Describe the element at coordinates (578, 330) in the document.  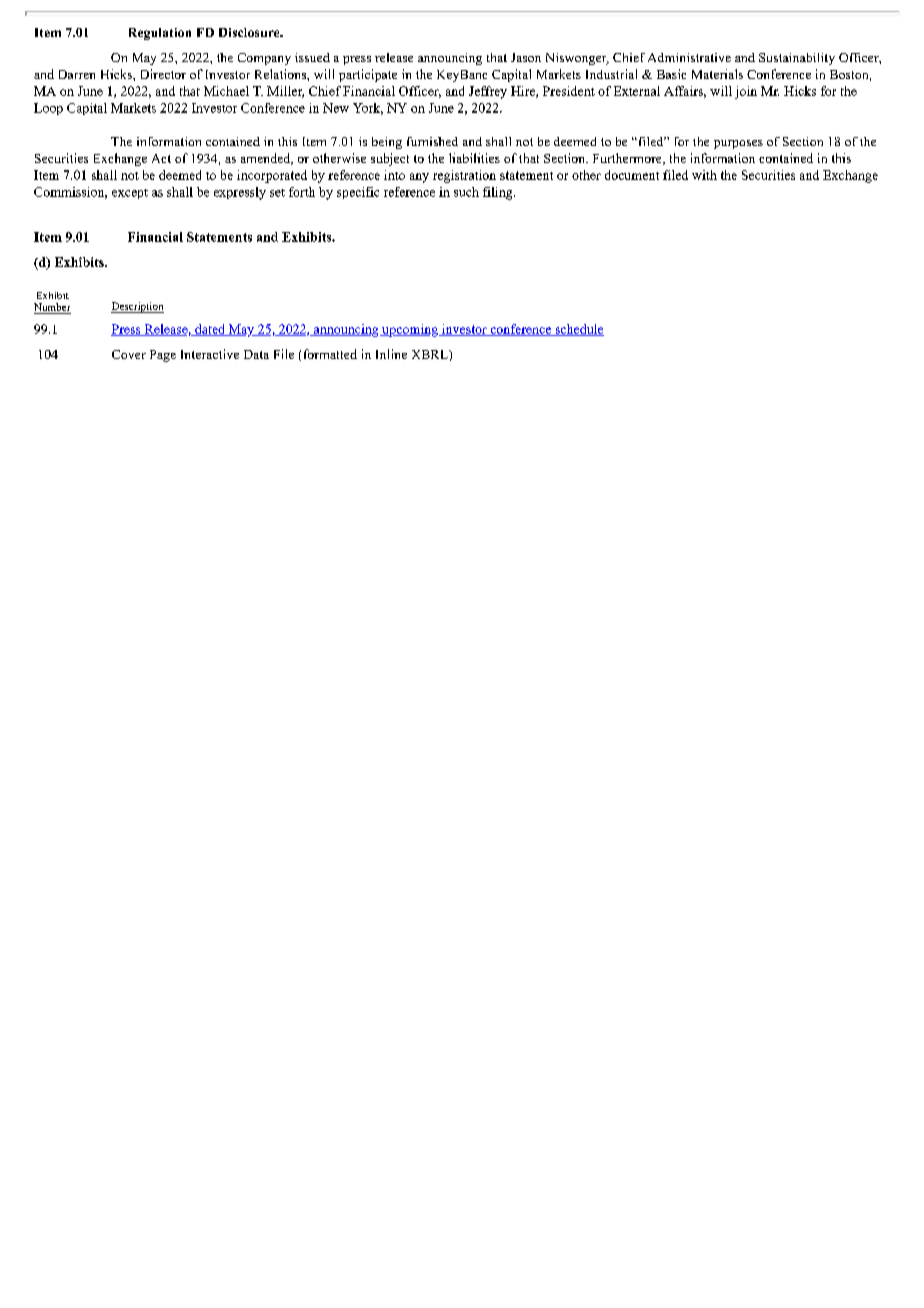
I see `schedule` at that location.
